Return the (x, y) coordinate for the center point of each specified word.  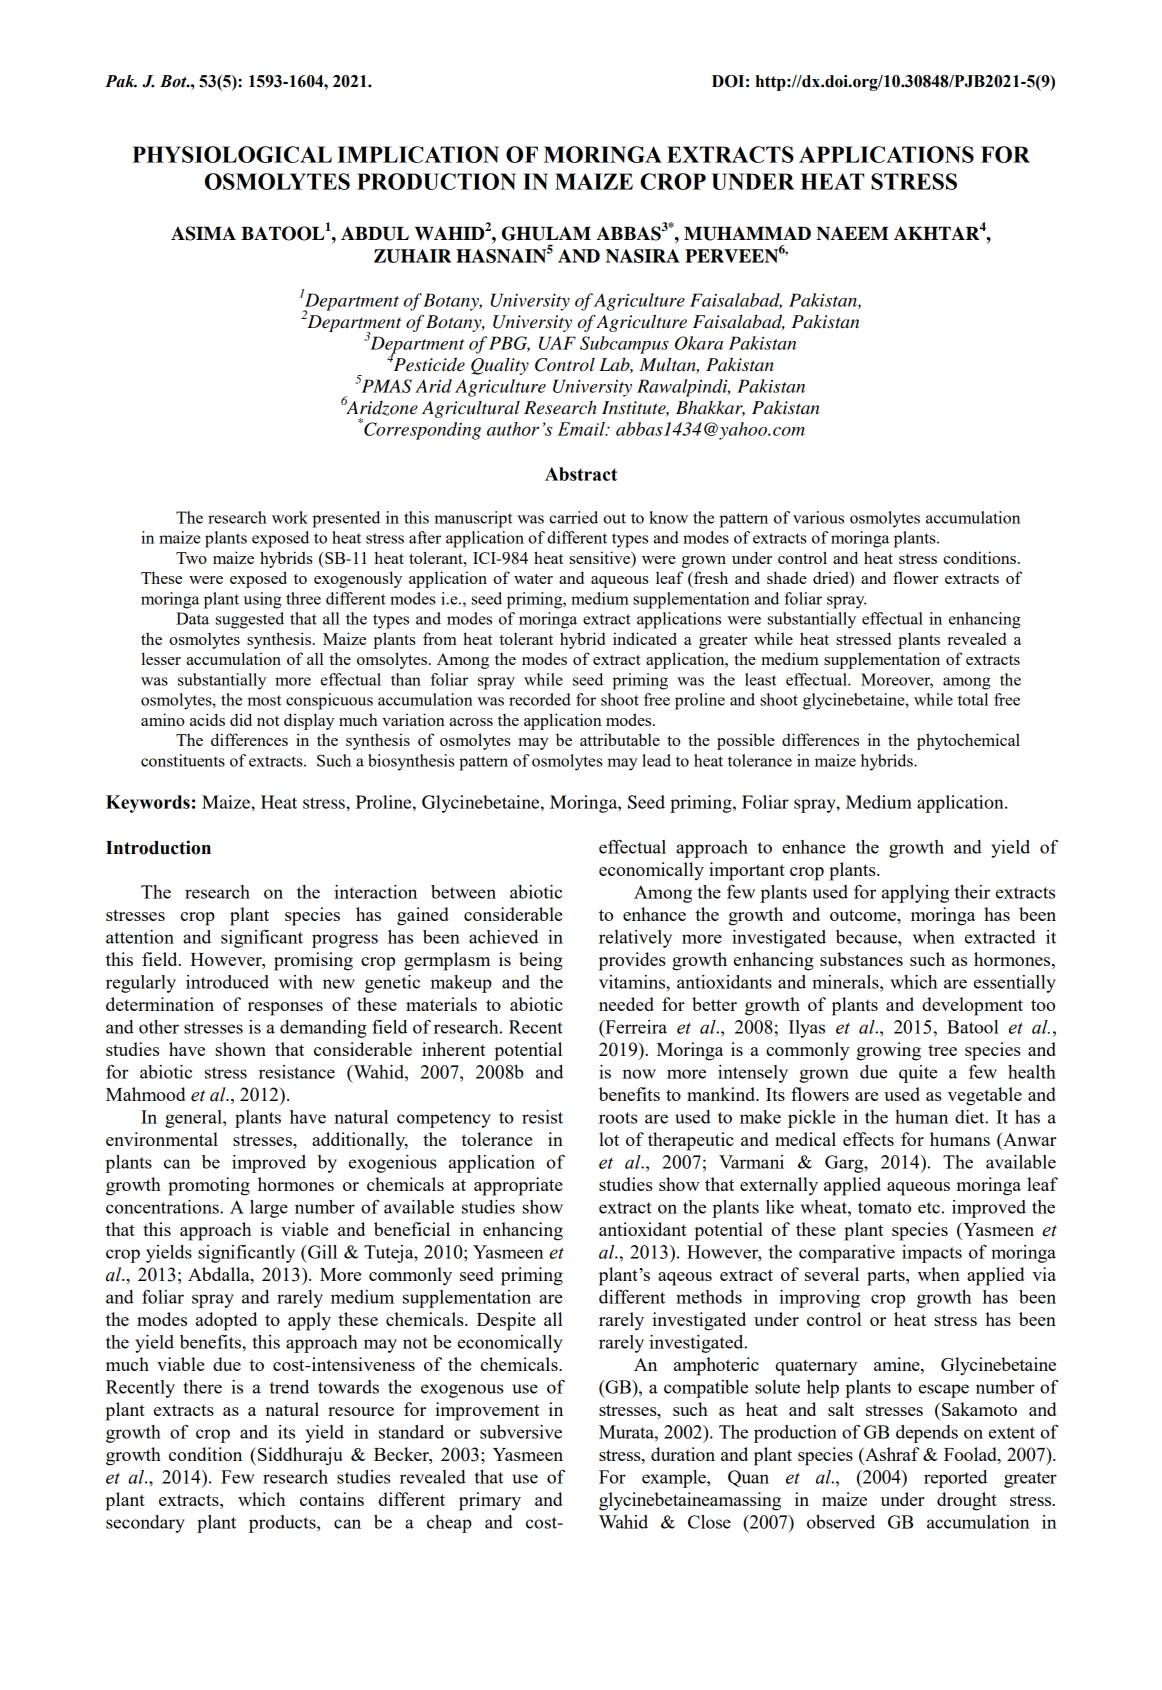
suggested (250, 620)
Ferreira (635, 1027)
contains (332, 1499)
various (818, 517)
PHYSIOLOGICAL (232, 154)
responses (285, 1009)
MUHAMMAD (747, 233)
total (973, 699)
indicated (645, 638)
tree (942, 1050)
